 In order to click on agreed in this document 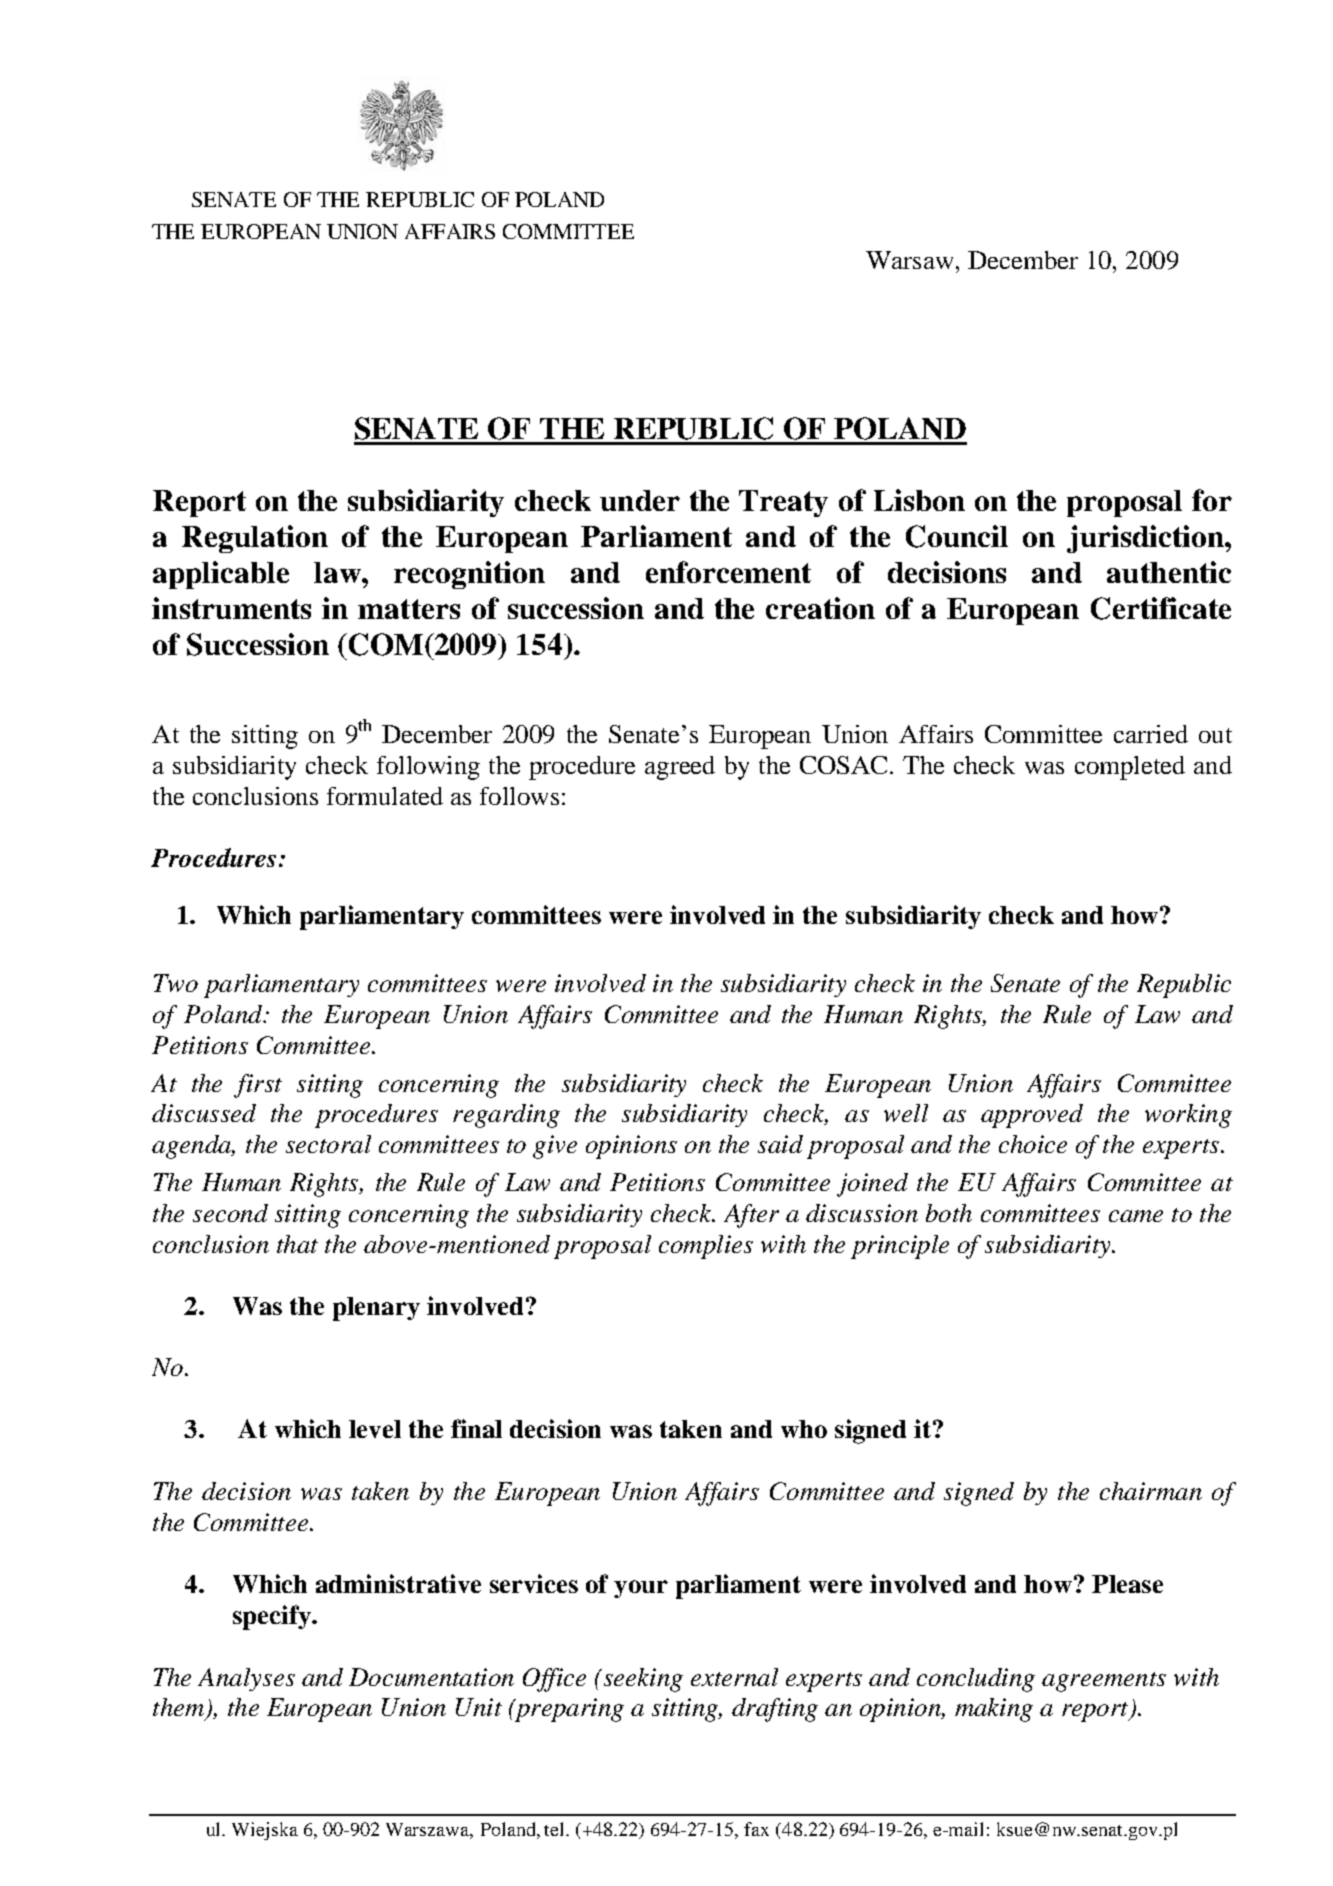, I will do `click(680, 768)`.
